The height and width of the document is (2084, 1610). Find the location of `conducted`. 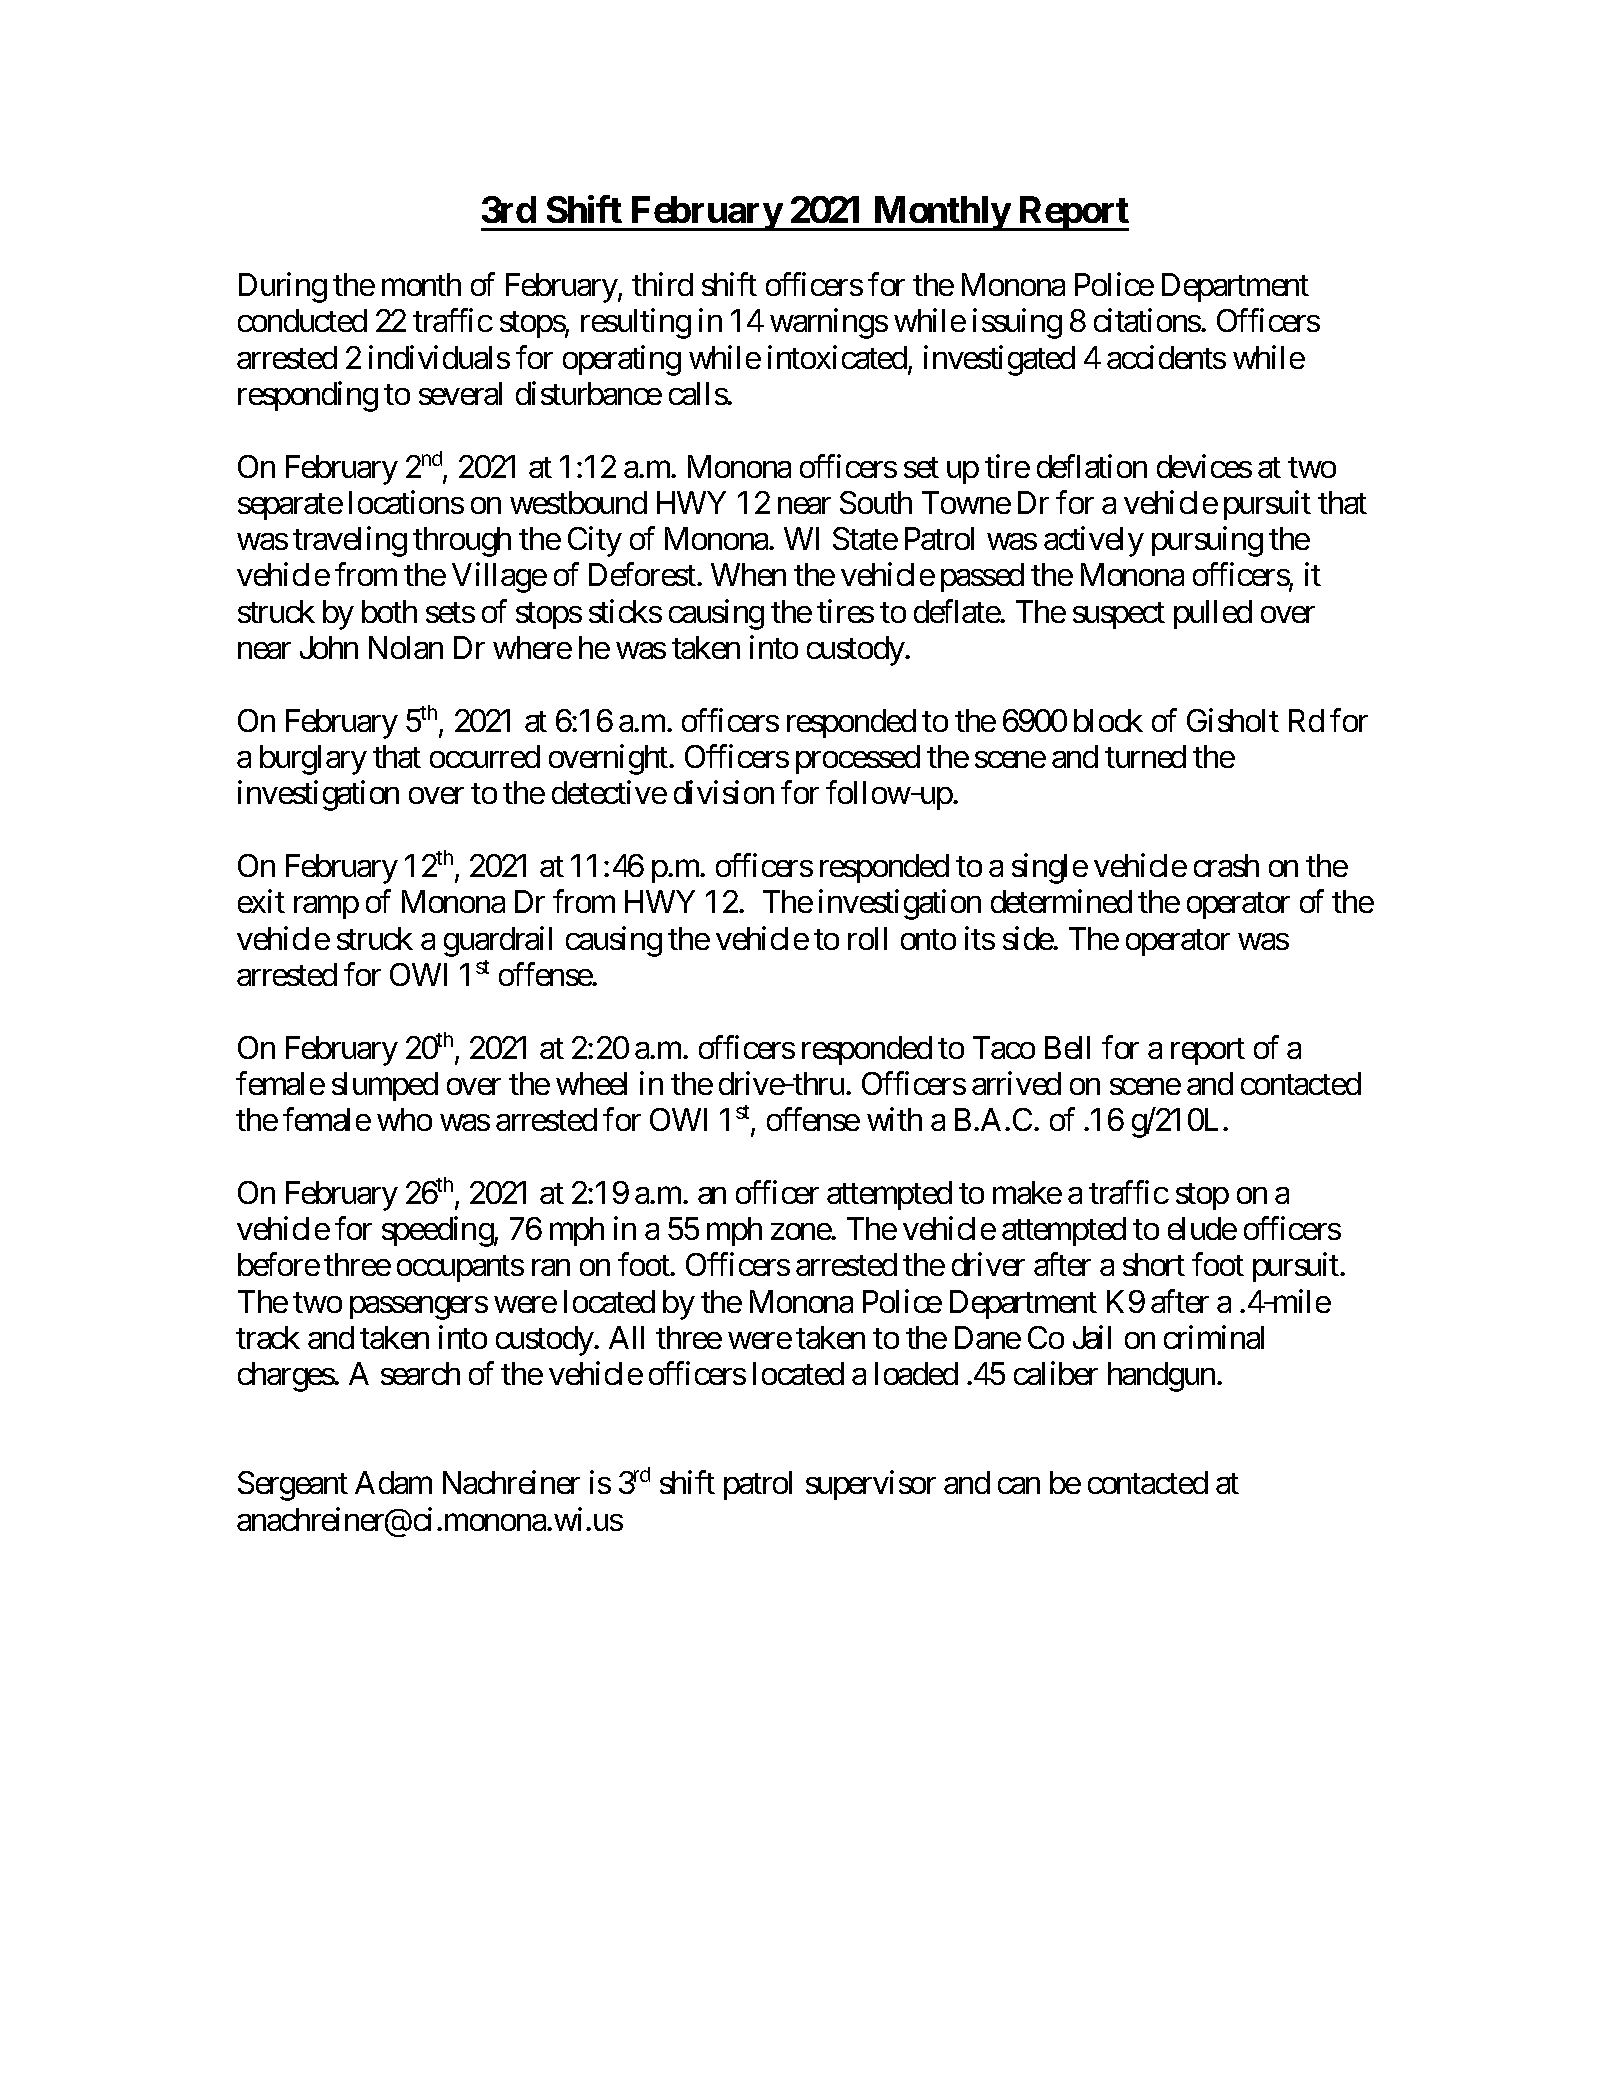

conducted is located at coordinates (302, 320).
